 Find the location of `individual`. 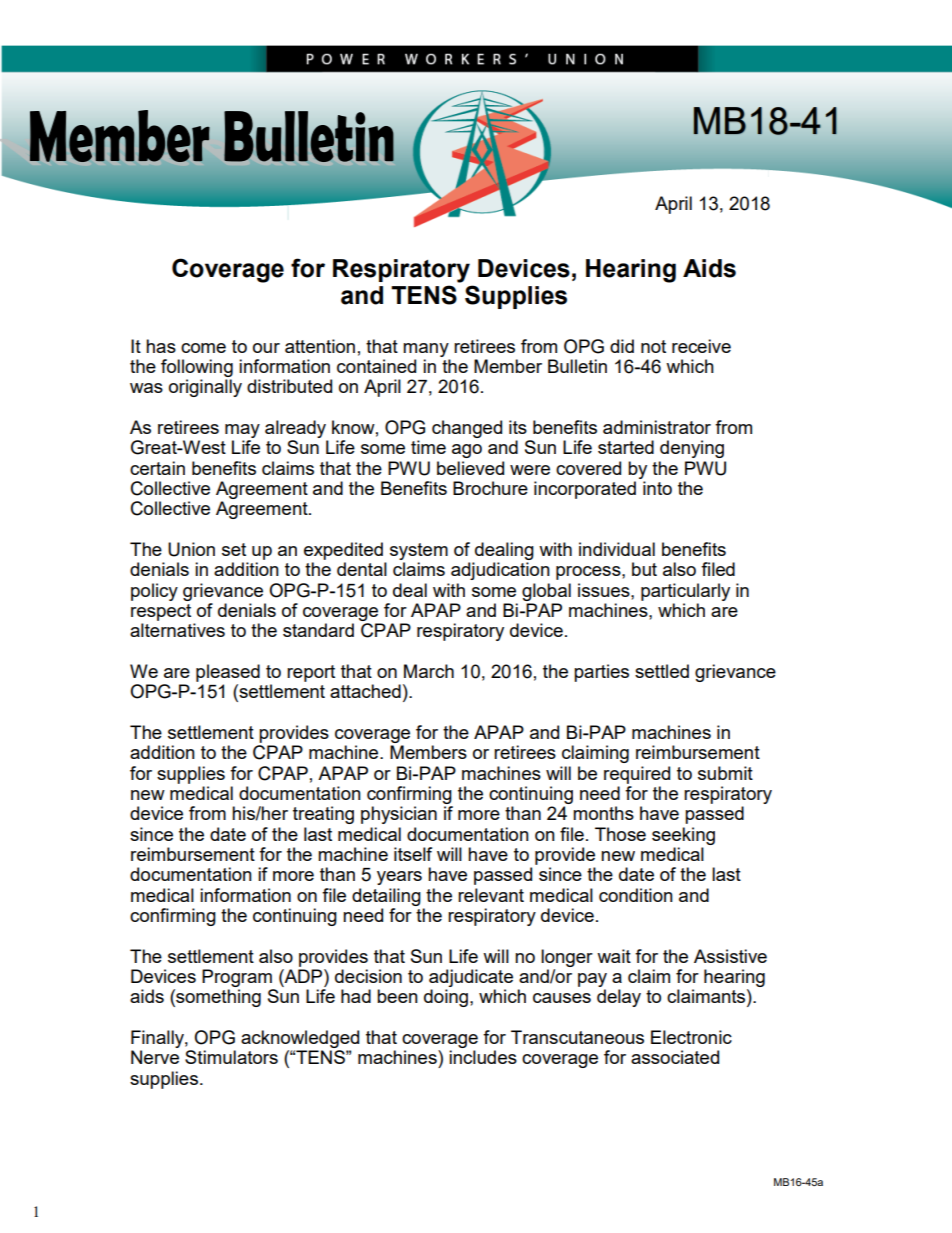

individual is located at coordinates (617, 549).
